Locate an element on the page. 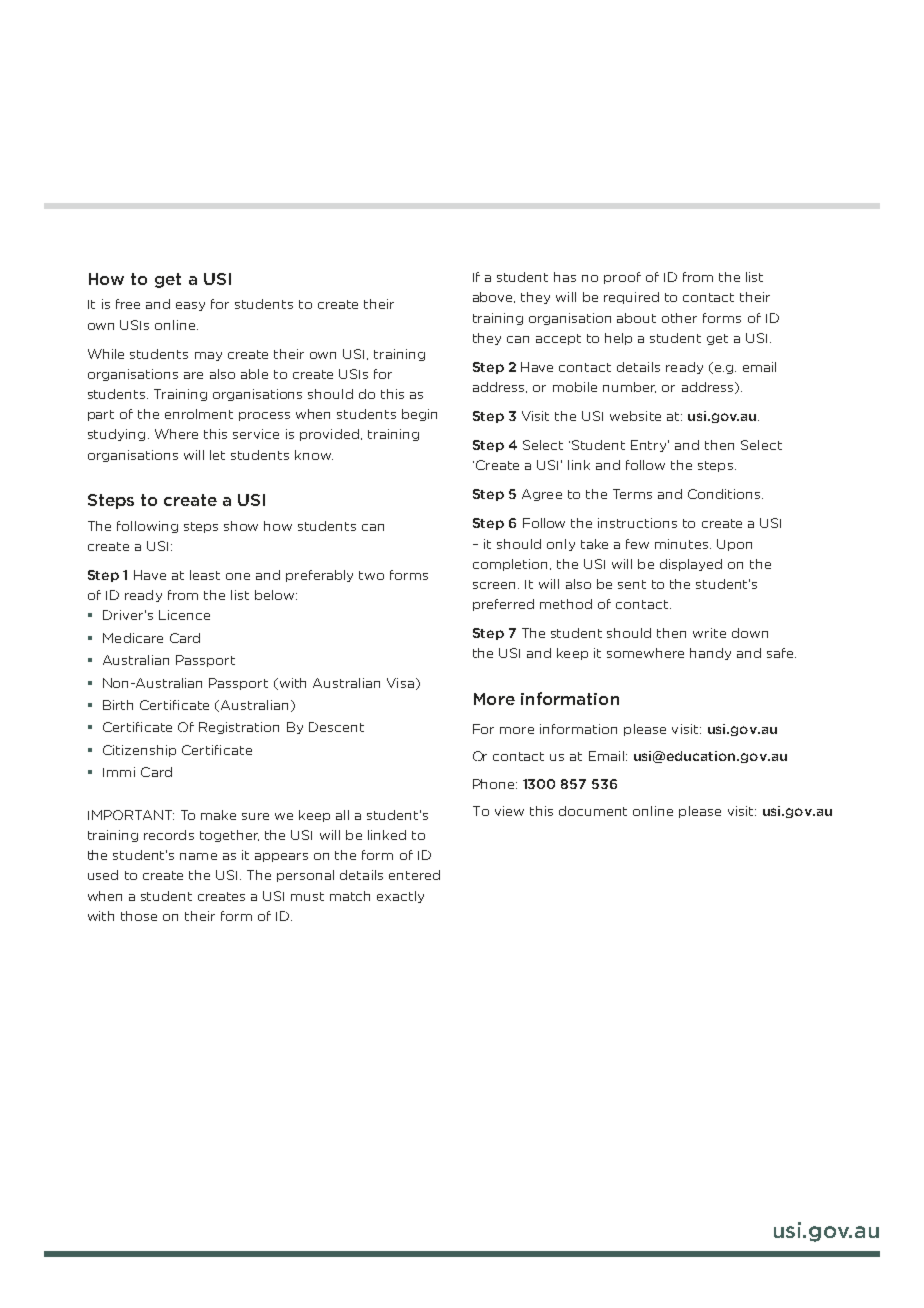 This page has height=1308, width=924. begin is located at coordinates (419, 415).
